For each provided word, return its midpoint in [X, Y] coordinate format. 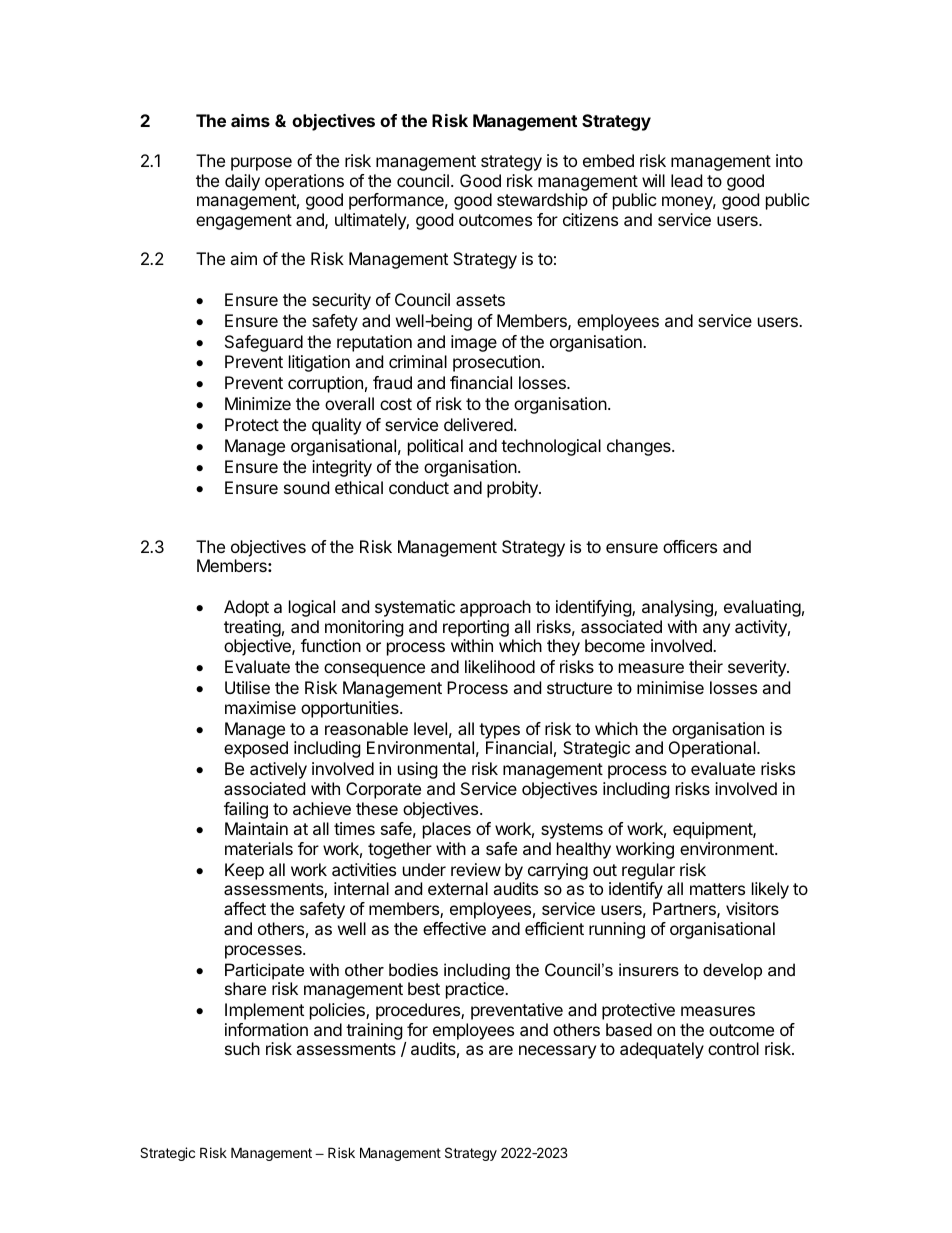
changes [640, 447]
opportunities [351, 709]
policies [338, 1011]
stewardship [542, 201]
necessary [557, 1052]
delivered [478, 424]
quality [336, 426]
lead [686, 180]
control [733, 1048]
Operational [713, 749]
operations [304, 182]
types [499, 731]
